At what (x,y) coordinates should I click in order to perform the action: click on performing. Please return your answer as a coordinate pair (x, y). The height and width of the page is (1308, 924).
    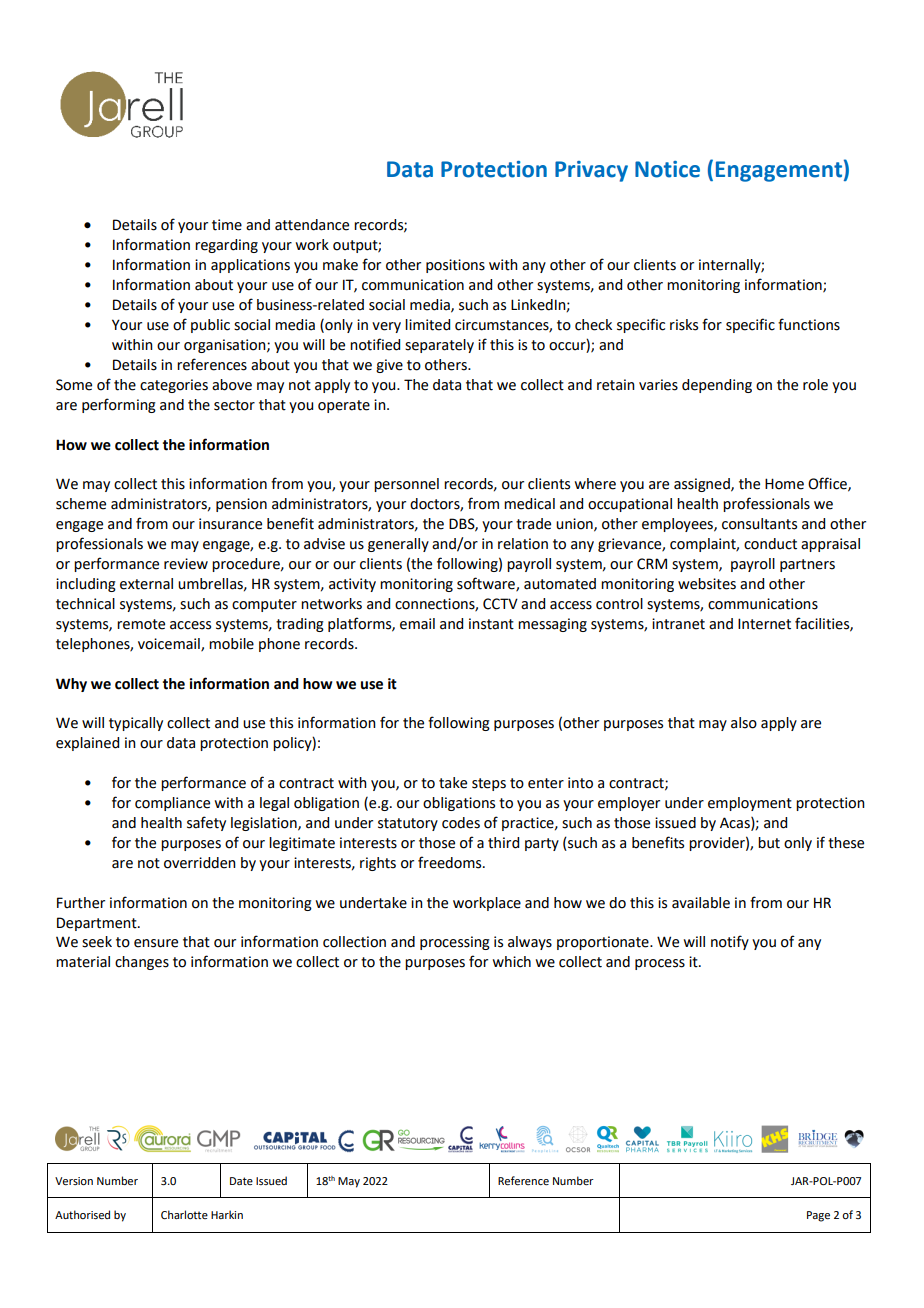
    Looking at the image, I should click on (119, 405).
